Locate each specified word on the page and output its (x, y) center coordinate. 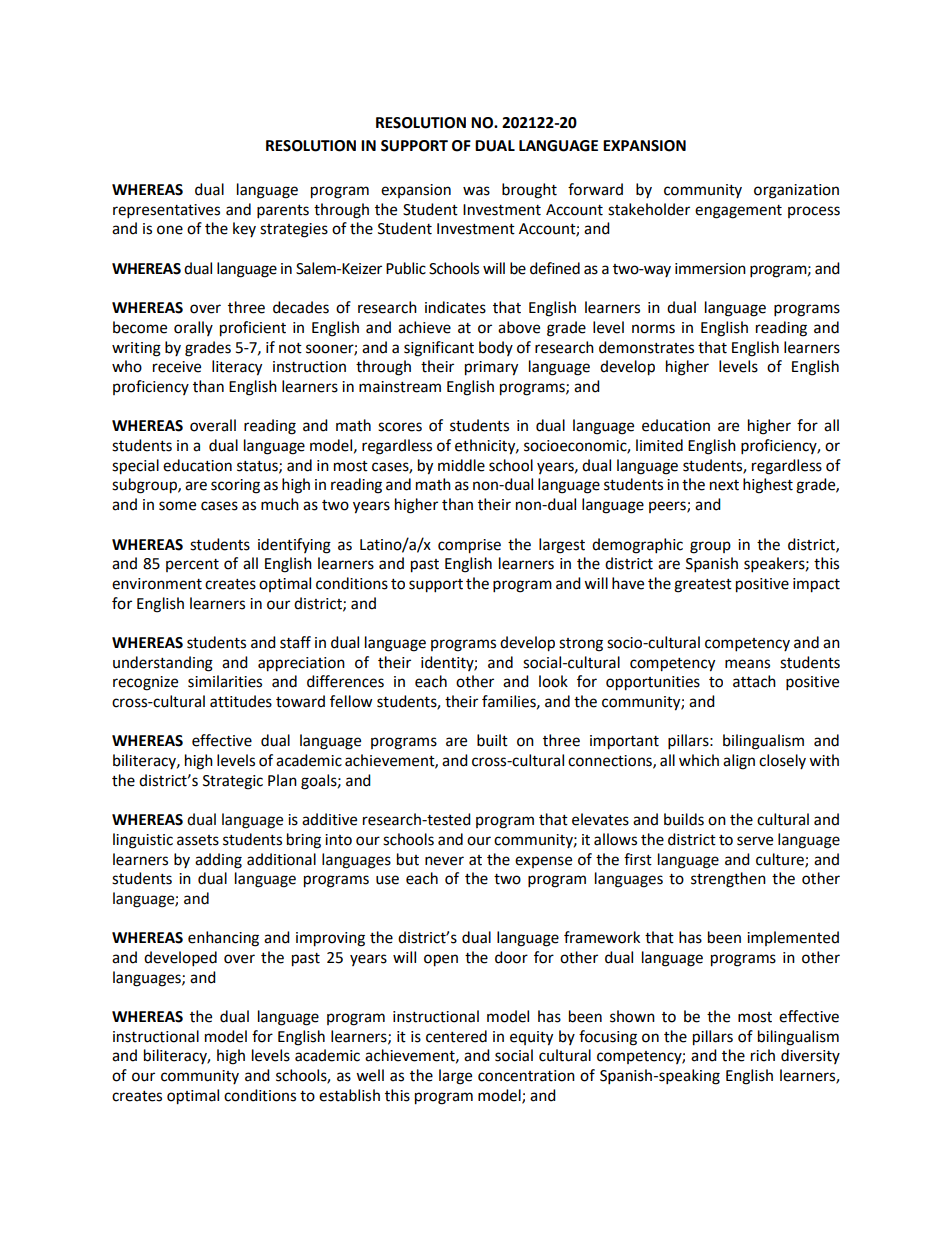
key (244, 229)
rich (763, 1055)
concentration (526, 1076)
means (747, 664)
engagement (738, 212)
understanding (163, 664)
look (553, 681)
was (476, 191)
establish (349, 1095)
